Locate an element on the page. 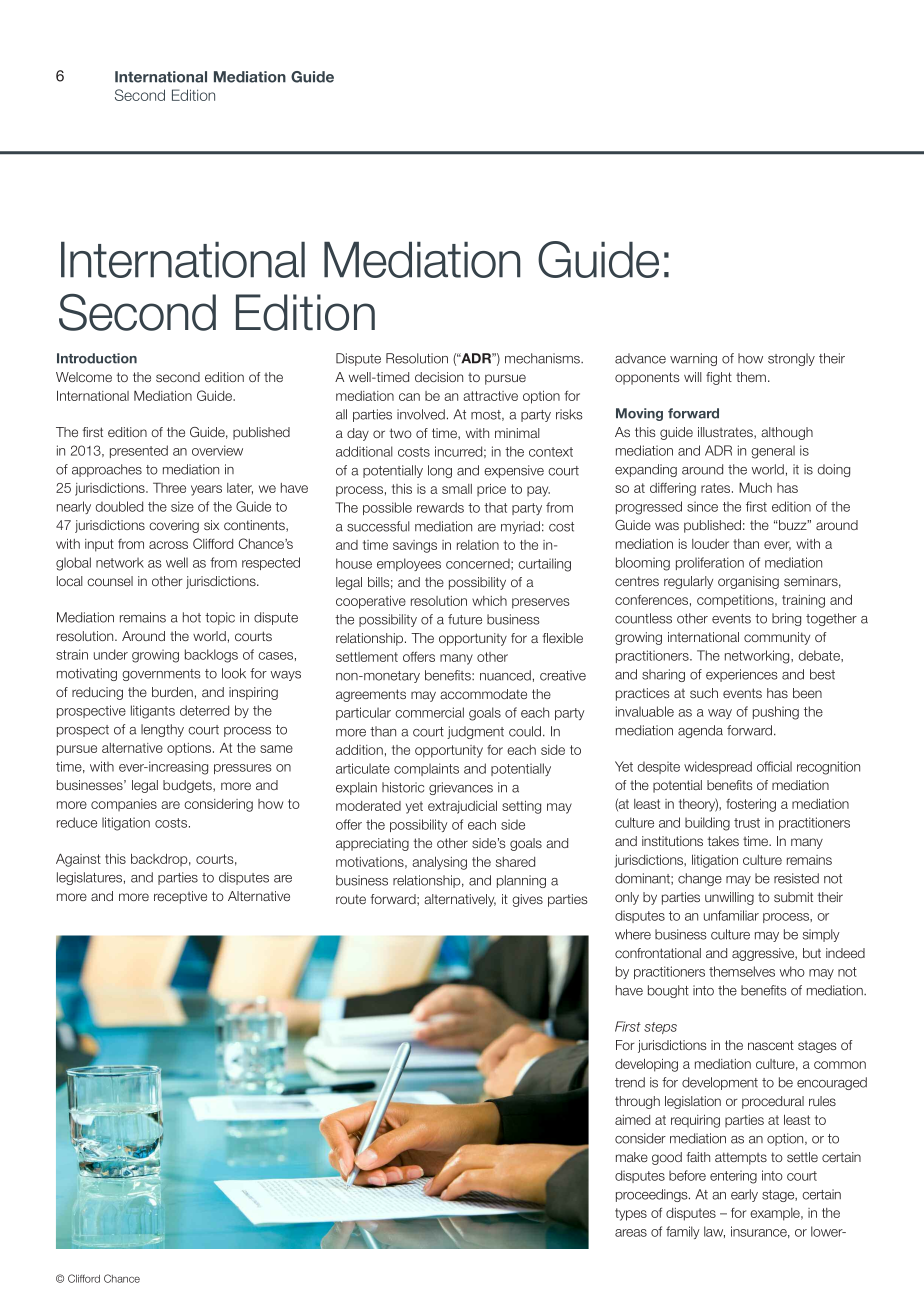 Image resolution: width=924 pixels, height=1308 pixels. types is located at coordinates (631, 1214).
